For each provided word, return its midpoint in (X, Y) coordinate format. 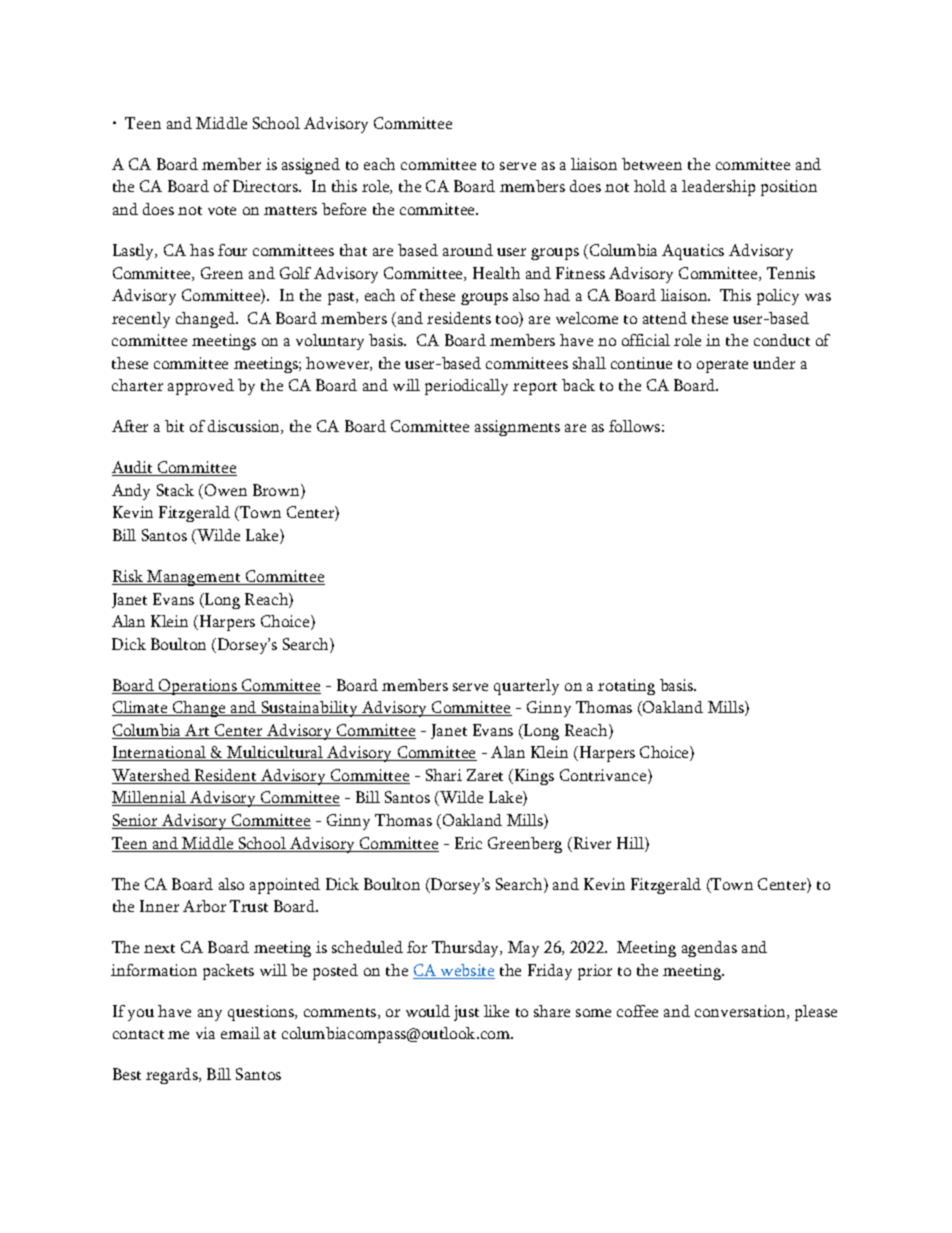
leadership (718, 188)
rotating (626, 687)
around (468, 250)
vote (222, 210)
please (816, 1013)
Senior (136, 821)
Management (195, 578)
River (591, 844)
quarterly (526, 687)
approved (201, 387)
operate (722, 366)
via (205, 1033)
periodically (466, 387)
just (466, 1013)
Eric (468, 843)
